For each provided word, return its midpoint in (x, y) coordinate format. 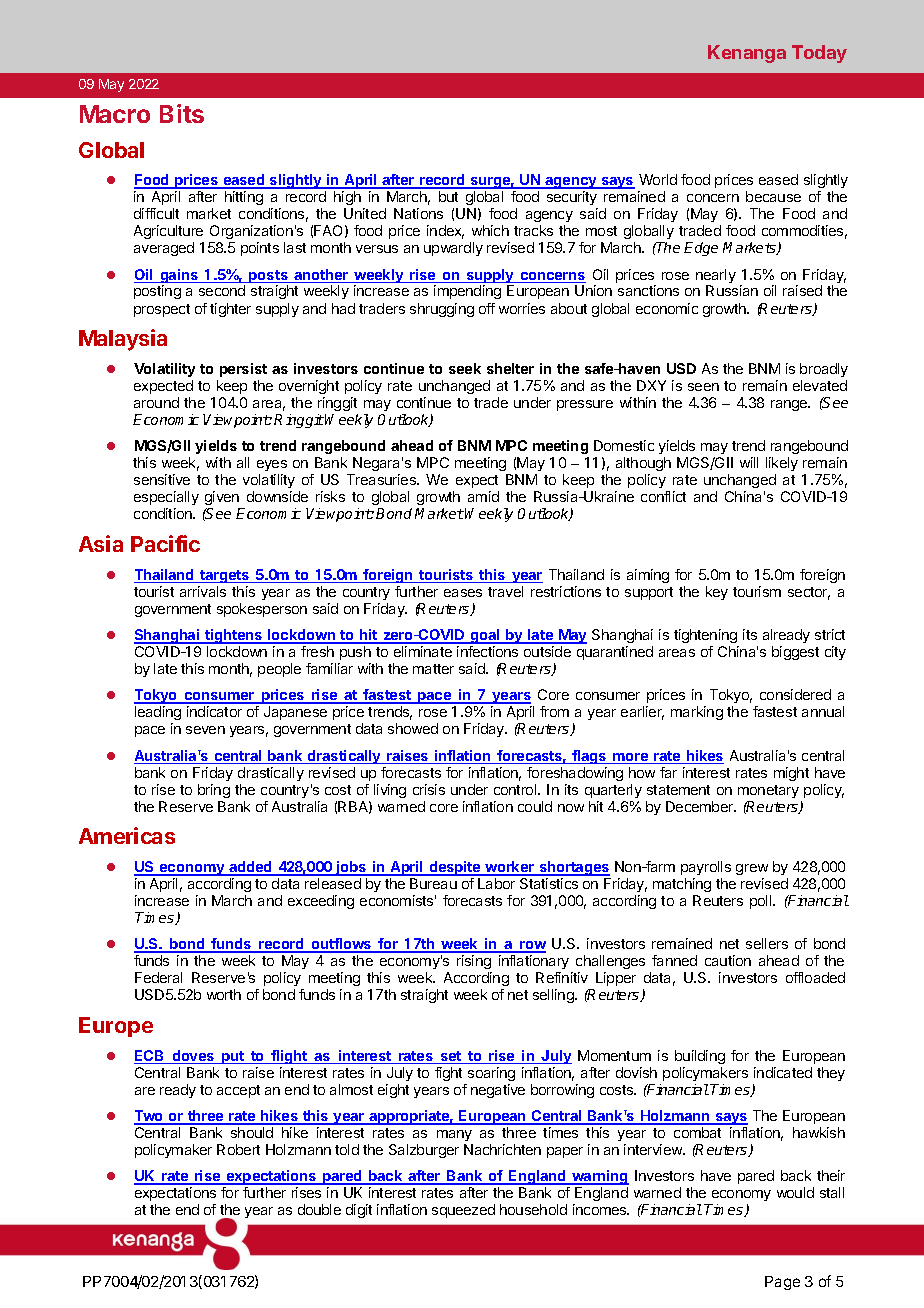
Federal (158, 977)
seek (465, 368)
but (448, 196)
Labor (496, 883)
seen (703, 387)
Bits (182, 113)
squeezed (463, 1211)
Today (819, 54)
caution (728, 960)
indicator (214, 711)
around (156, 402)
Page (782, 1283)
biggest (795, 653)
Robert (238, 1149)
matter (433, 669)
